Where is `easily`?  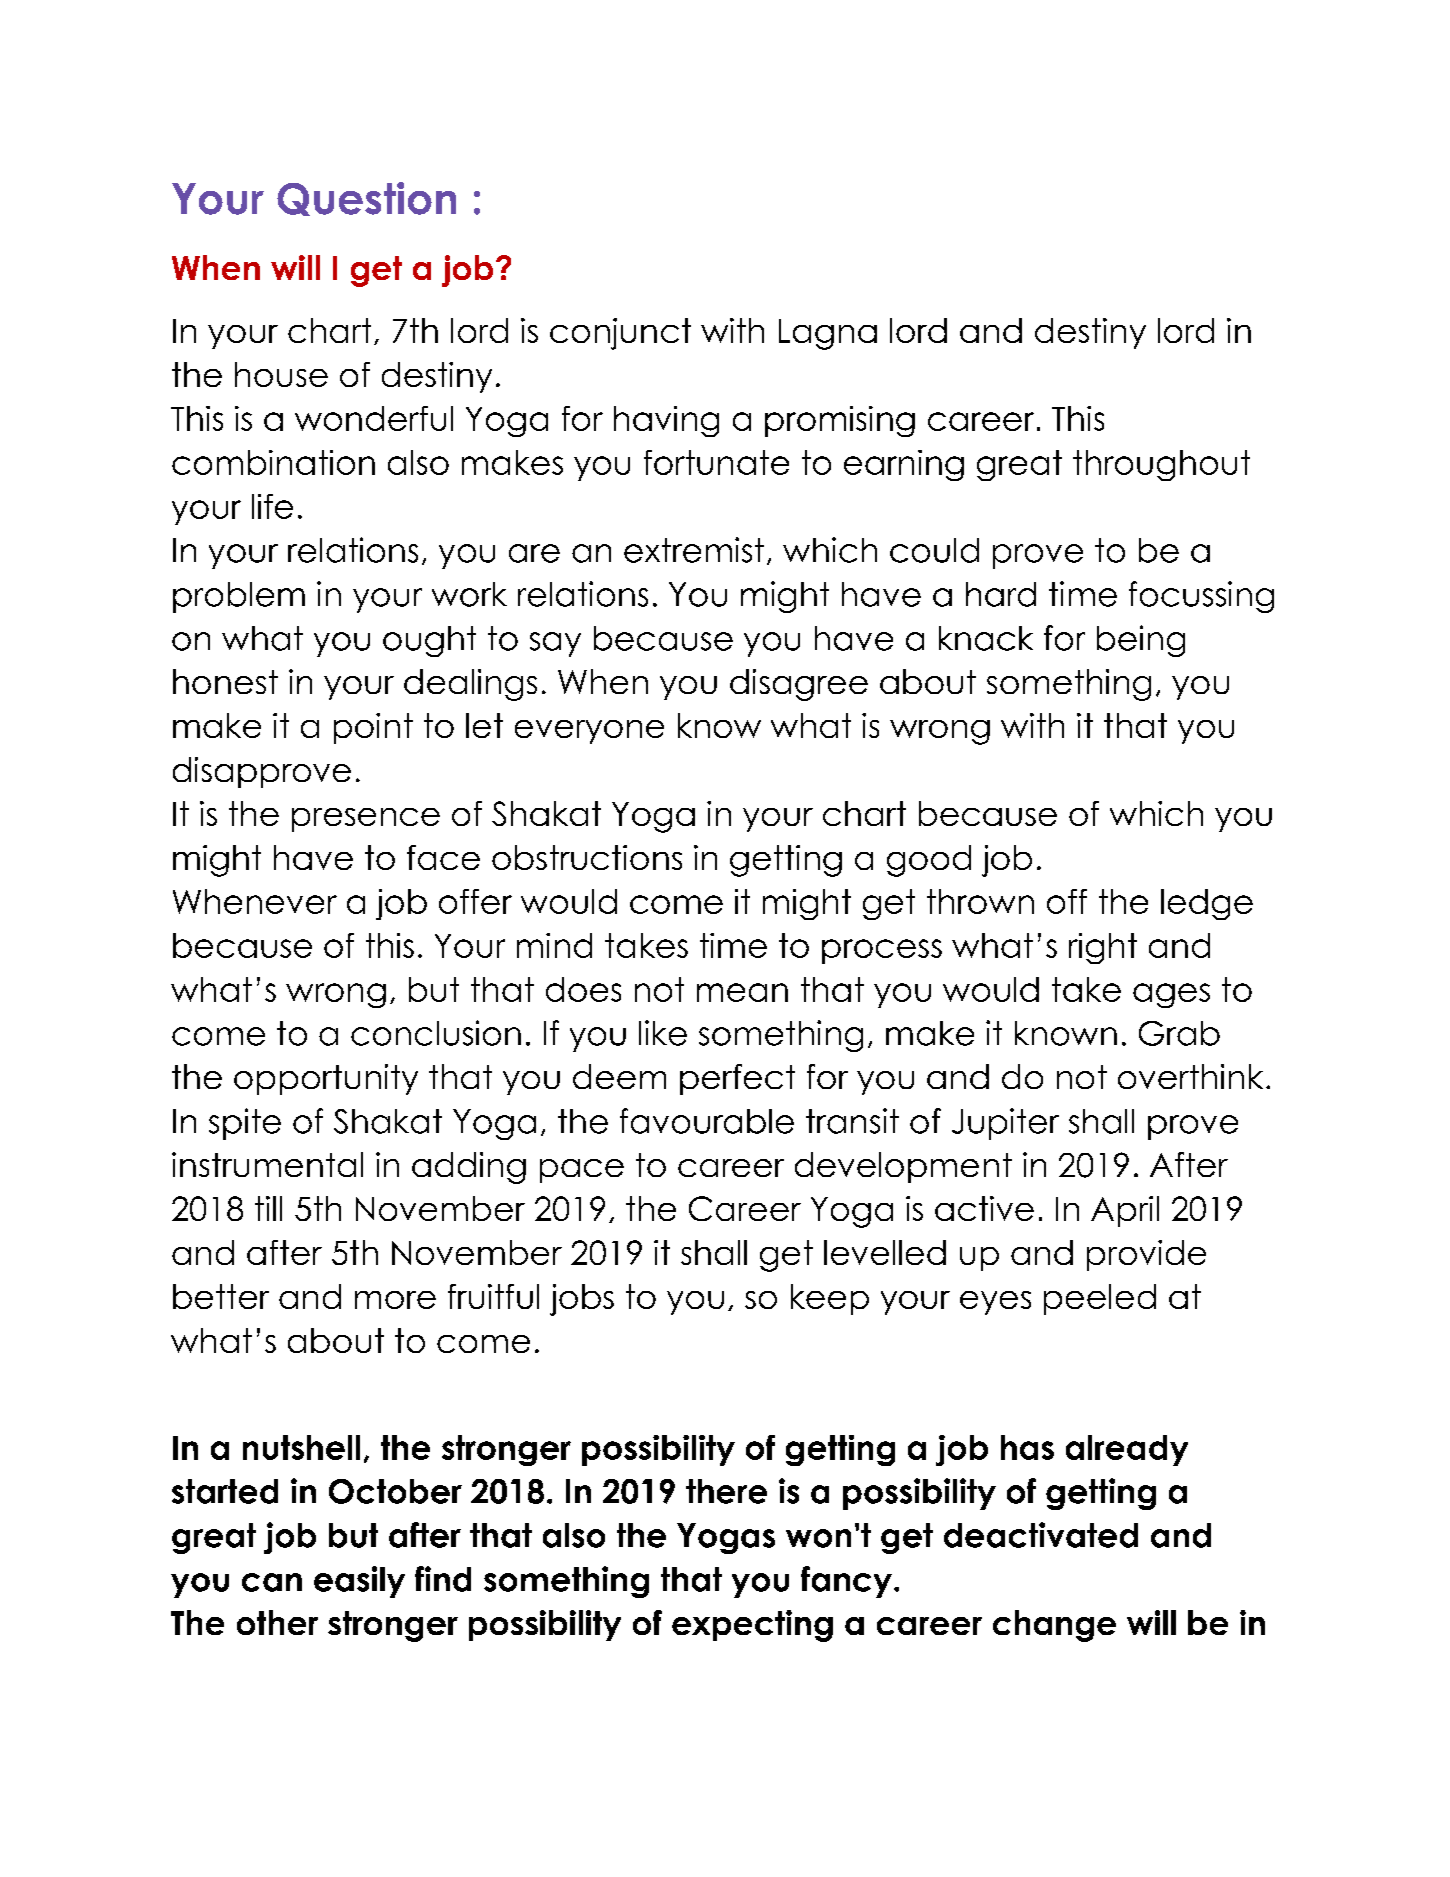
easily is located at coordinates (359, 1582).
